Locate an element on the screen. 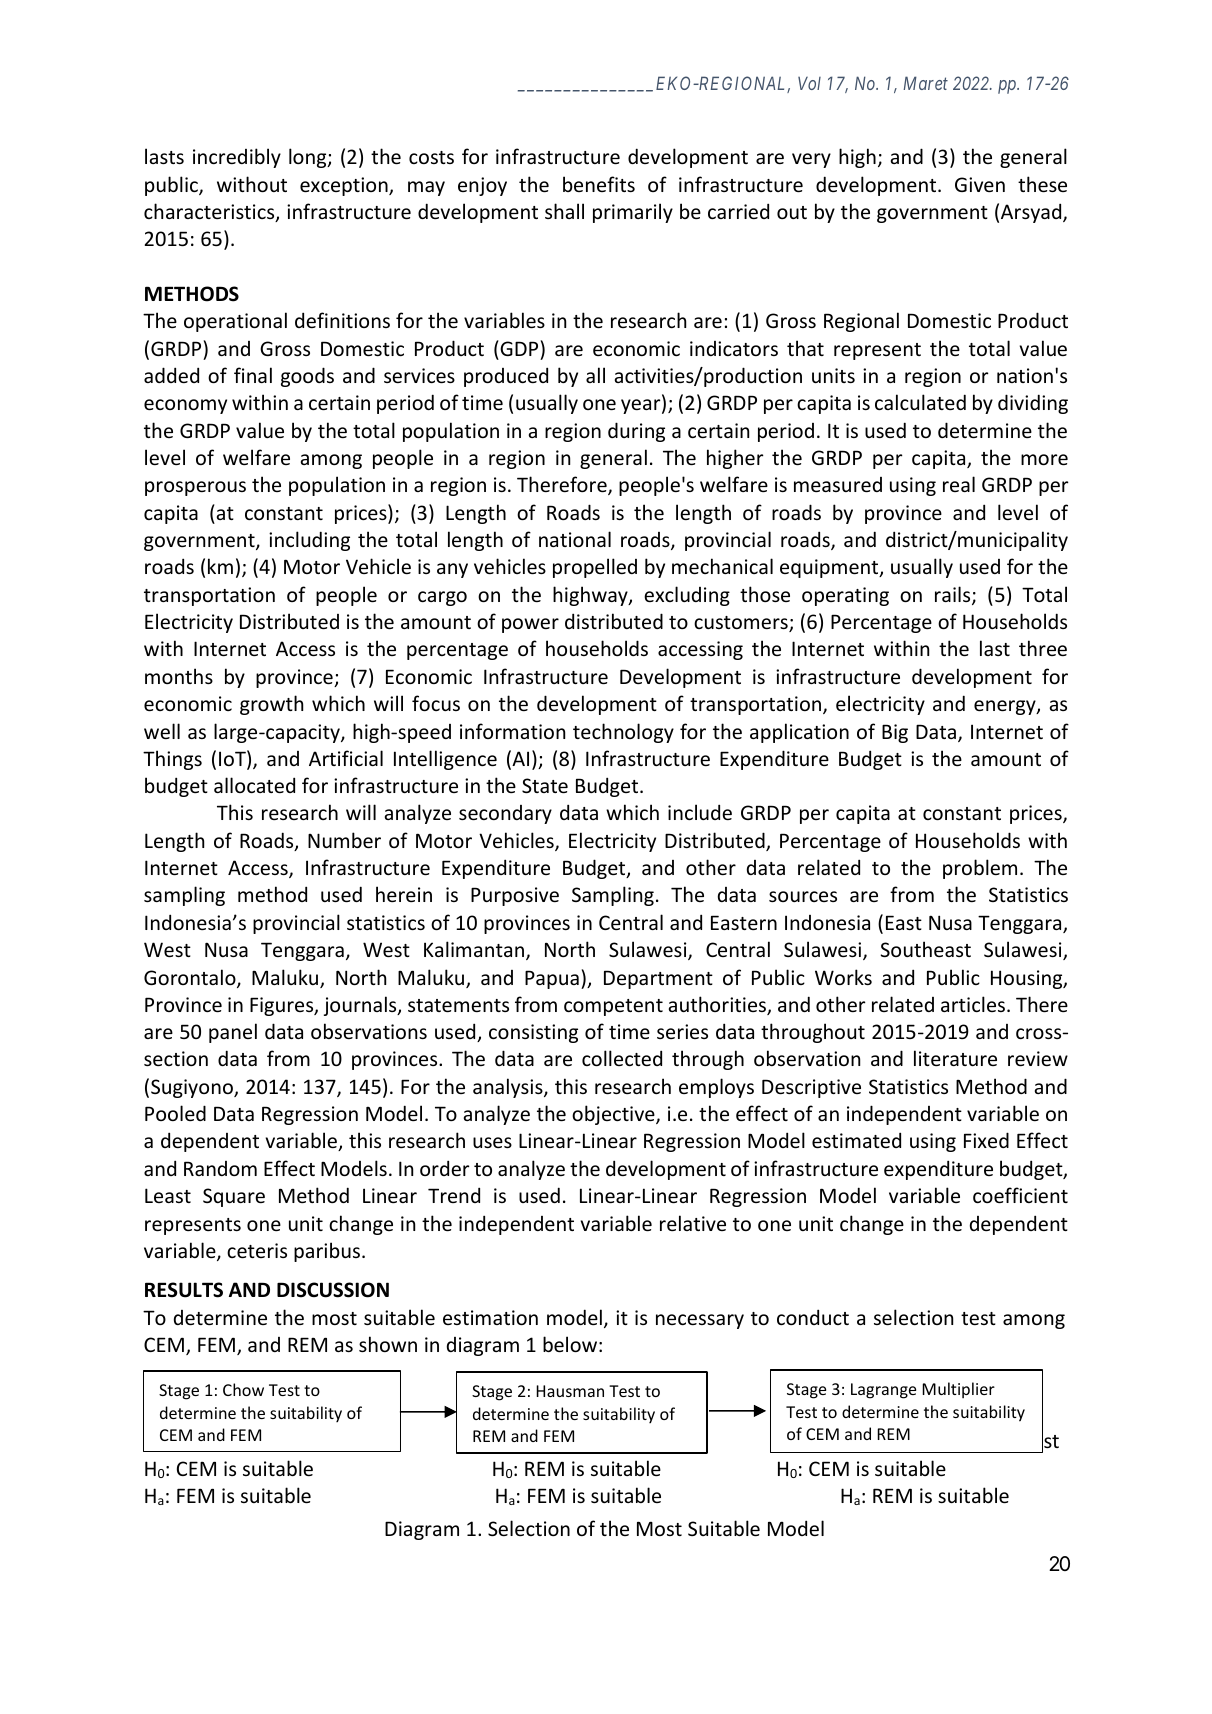 The width and height of the screenshot is (1212, 1714). GDP is located at coordinates (518, 348).
